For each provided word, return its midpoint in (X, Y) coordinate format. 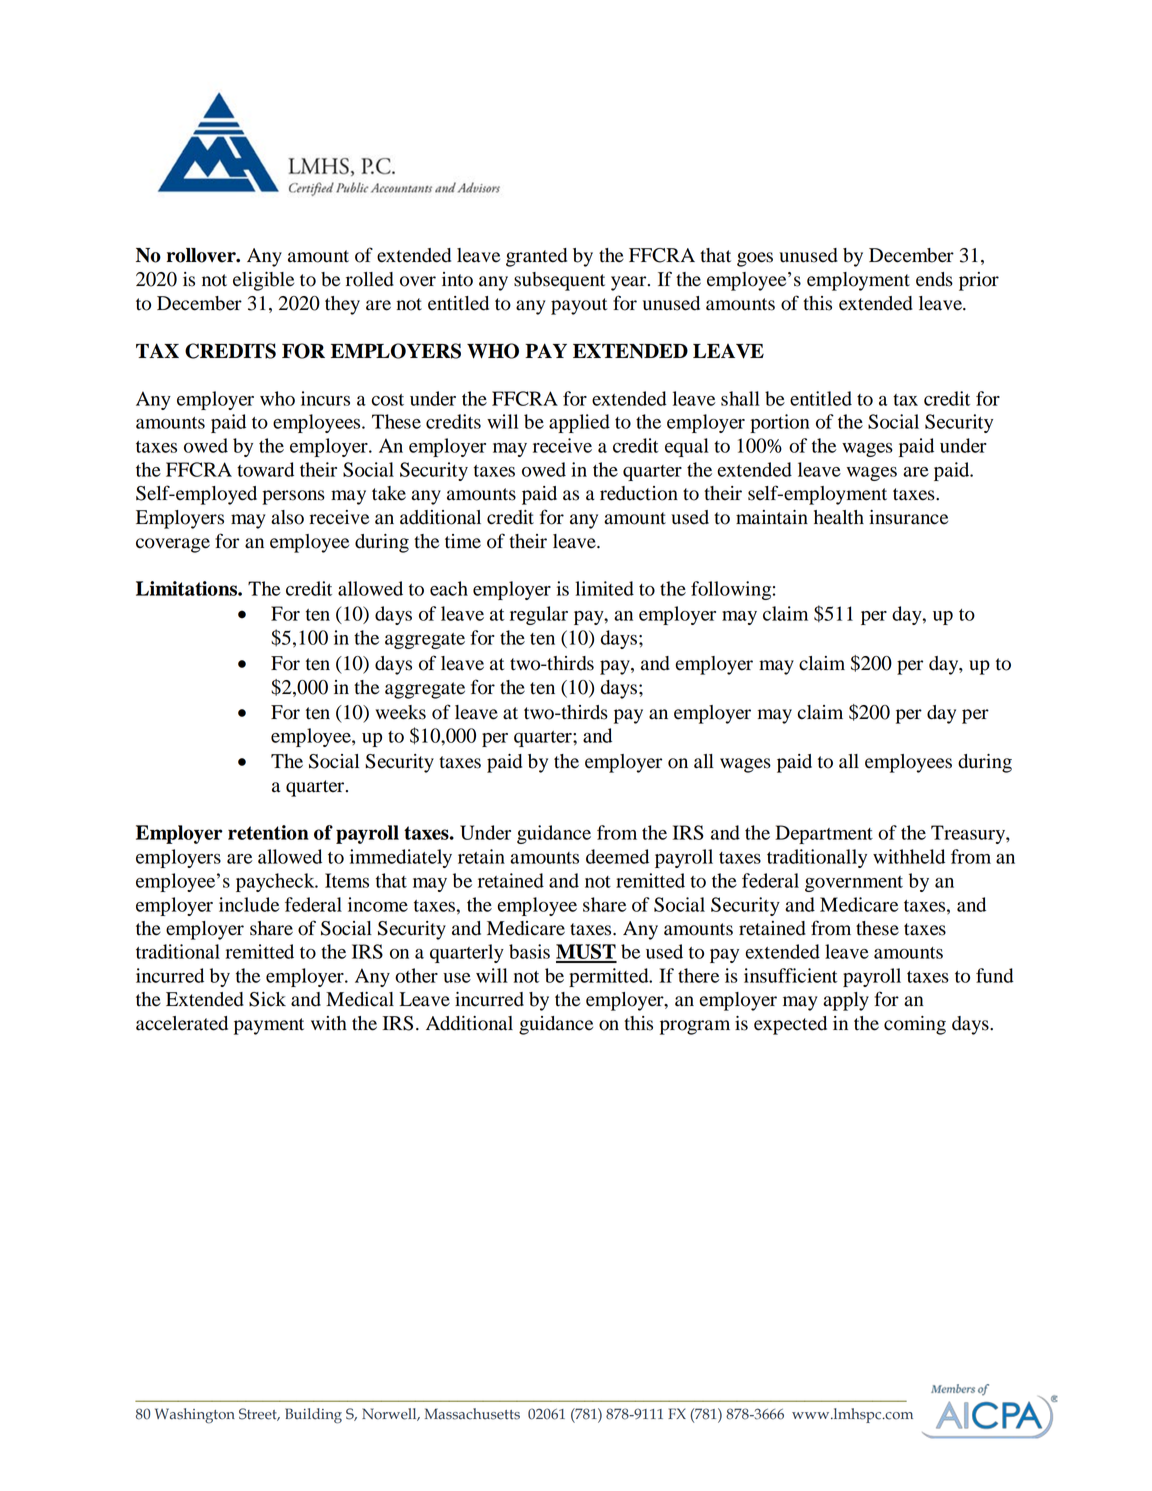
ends (934, 279)
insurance (908, 517)
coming (915, 1025)
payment (269, 1026)
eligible (263, 281)
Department (824, 834)
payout (579, 306)
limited (604, 588)
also (287, 517)
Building (313, 1416)
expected (790, 1025)
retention (268, 832)
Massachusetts (472, 1414)
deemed (617, 856)
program (695, 1027)
